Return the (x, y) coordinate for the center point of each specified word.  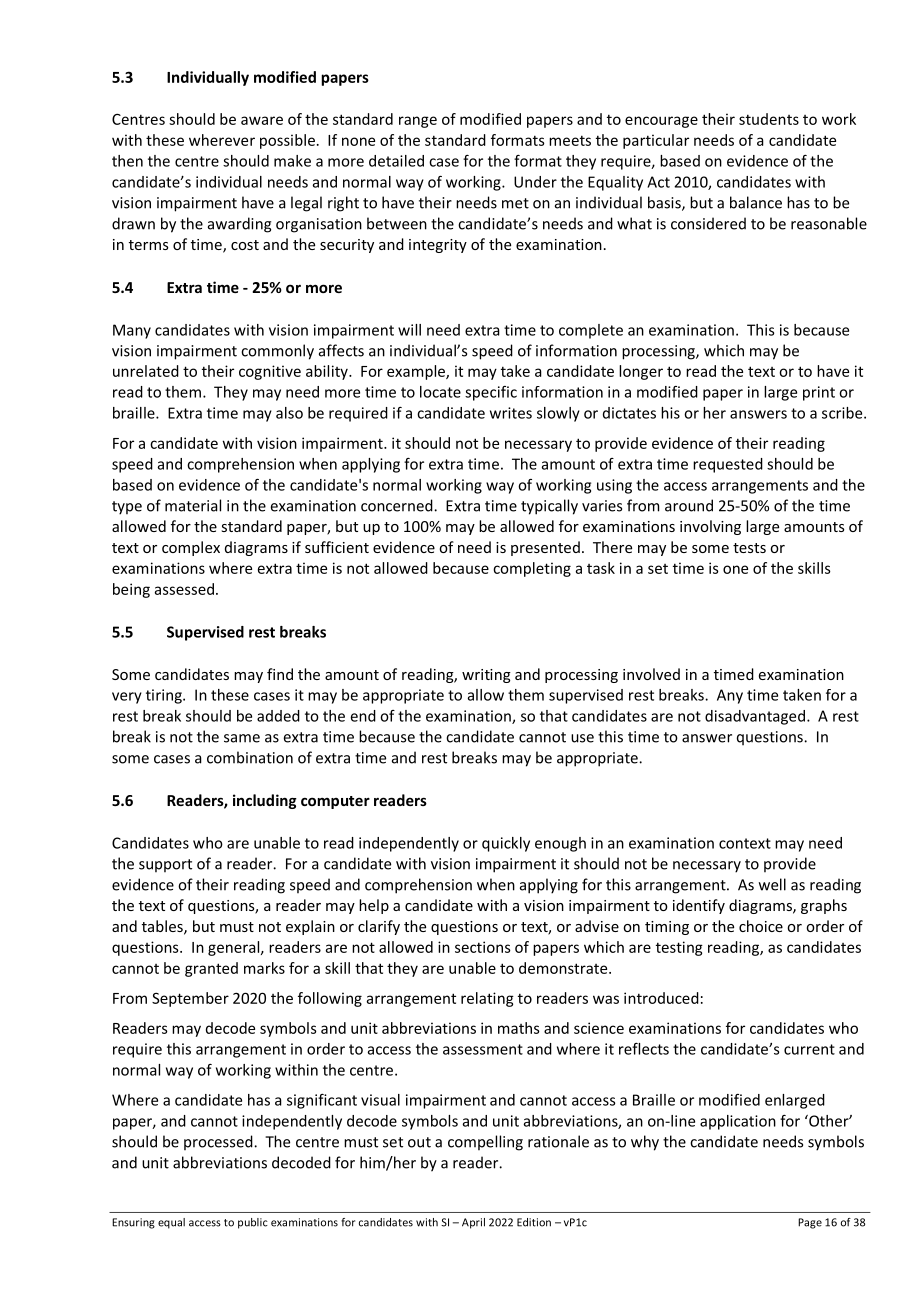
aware (262, 120)
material (193, 505)
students (769, 119)
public (253, 1223)
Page (810, 1223)
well (772, 884)
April (473, 1223)
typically (549, 507)
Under (535, 182)
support (165, 865)
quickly (506, 844)
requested (728, 465)
